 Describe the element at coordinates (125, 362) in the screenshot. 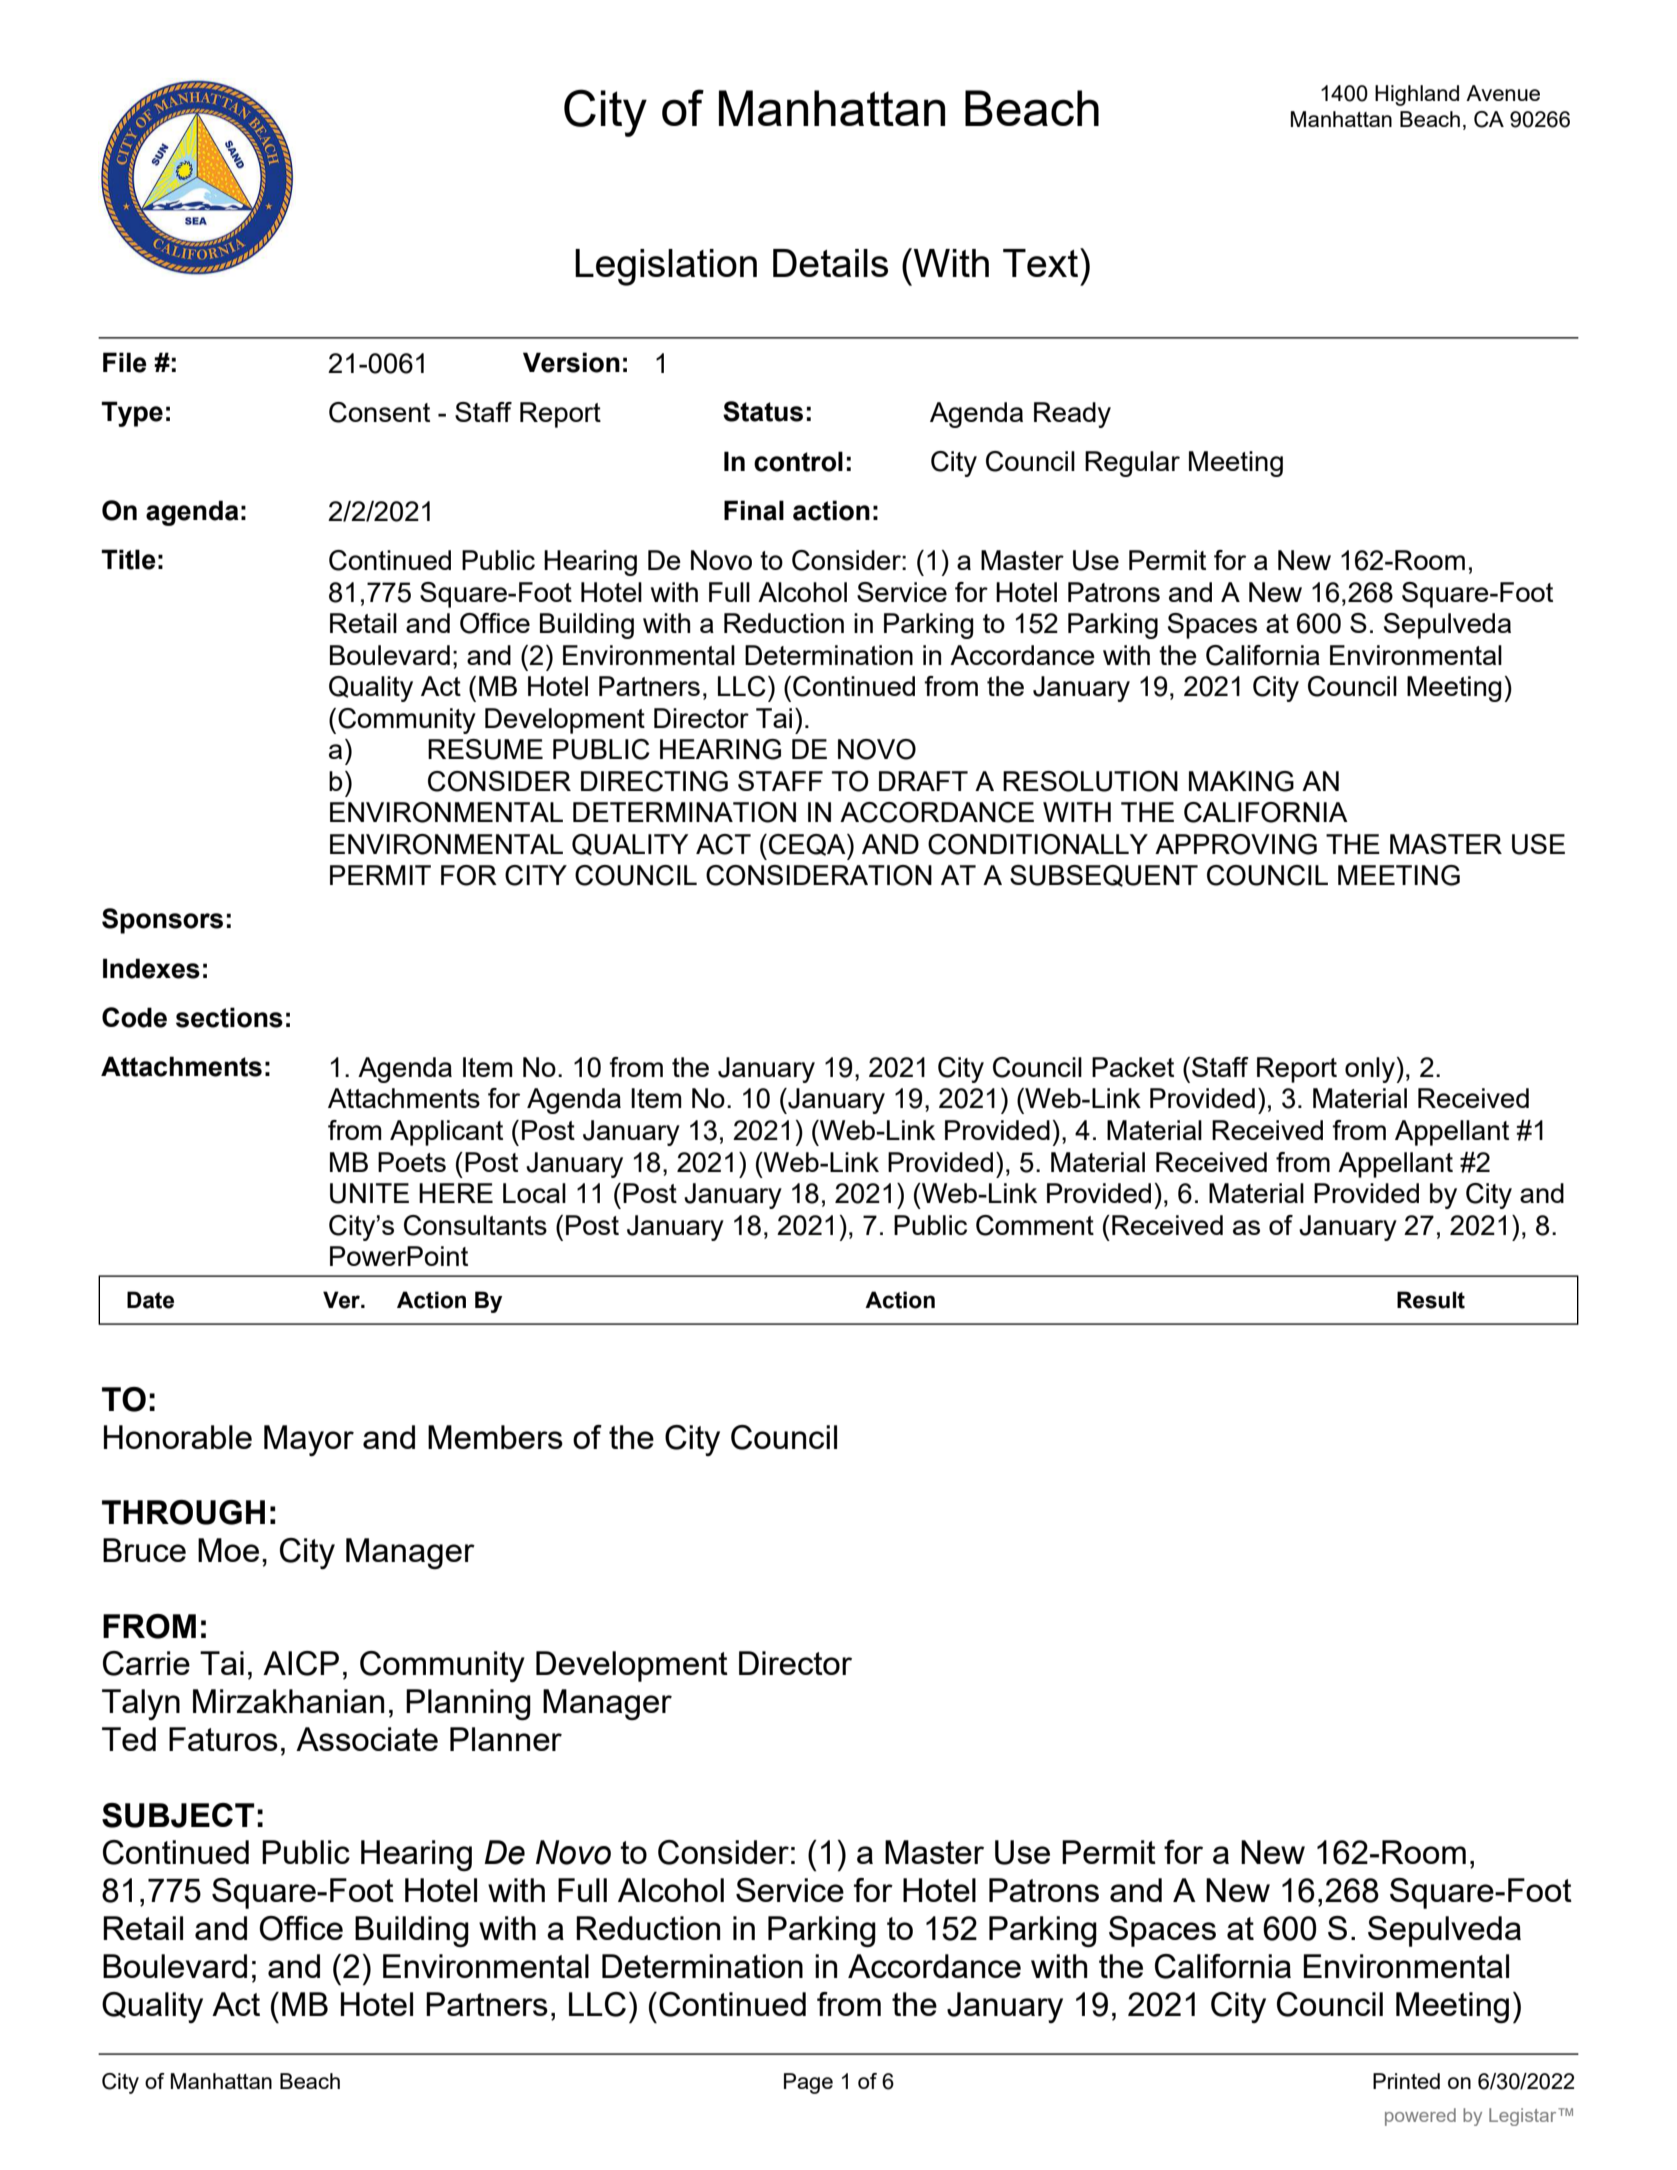

I see `File` at that location.
